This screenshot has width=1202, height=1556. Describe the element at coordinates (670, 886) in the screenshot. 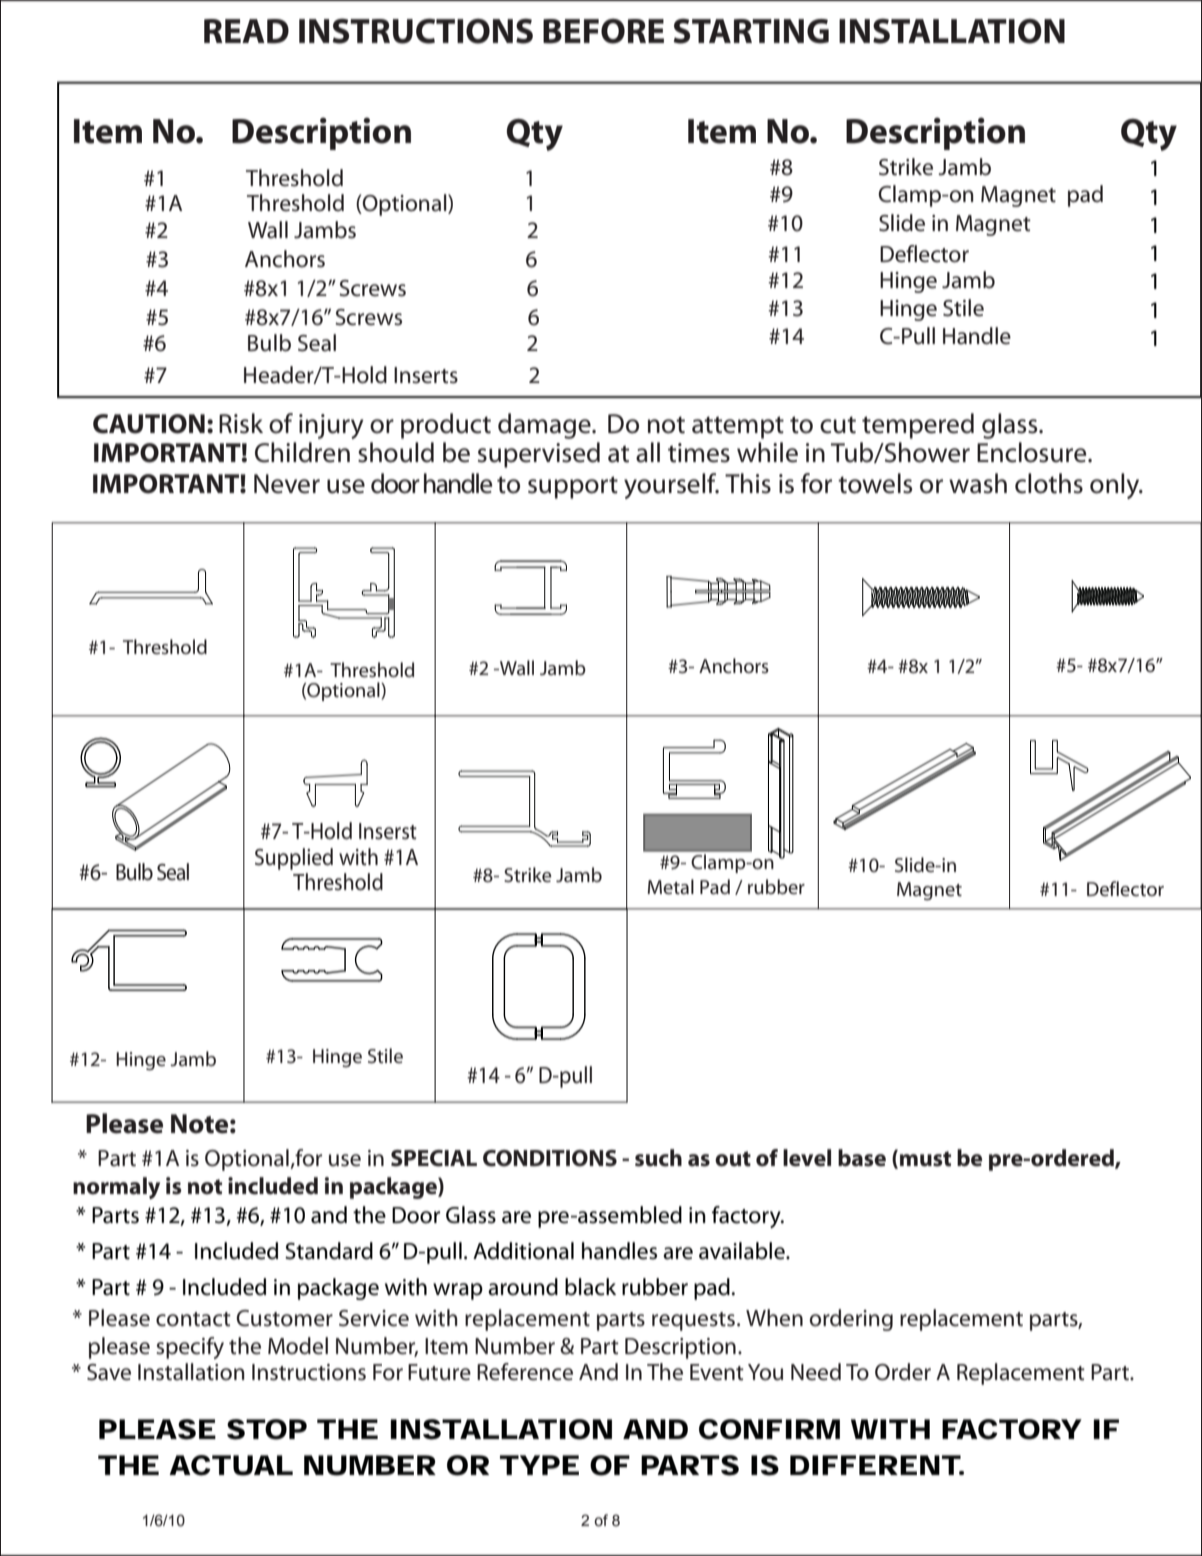

I see `Metal` at that location.
